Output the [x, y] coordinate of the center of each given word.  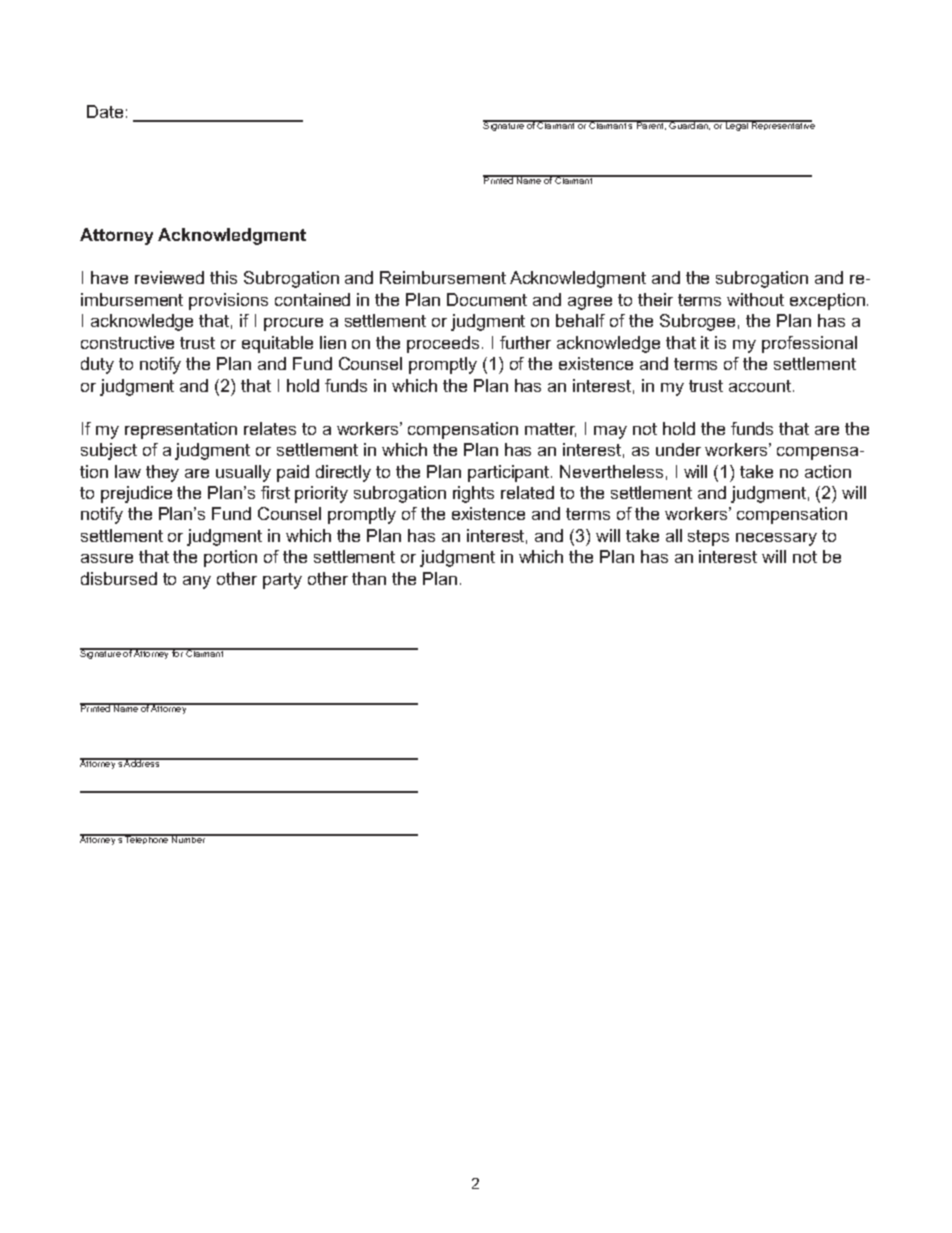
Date [105, 111]
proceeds [443, 344]
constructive [127, 342]
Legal [737, 125]
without [755, 299]
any [197, 582]
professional [809, 344]
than [369, 578]
